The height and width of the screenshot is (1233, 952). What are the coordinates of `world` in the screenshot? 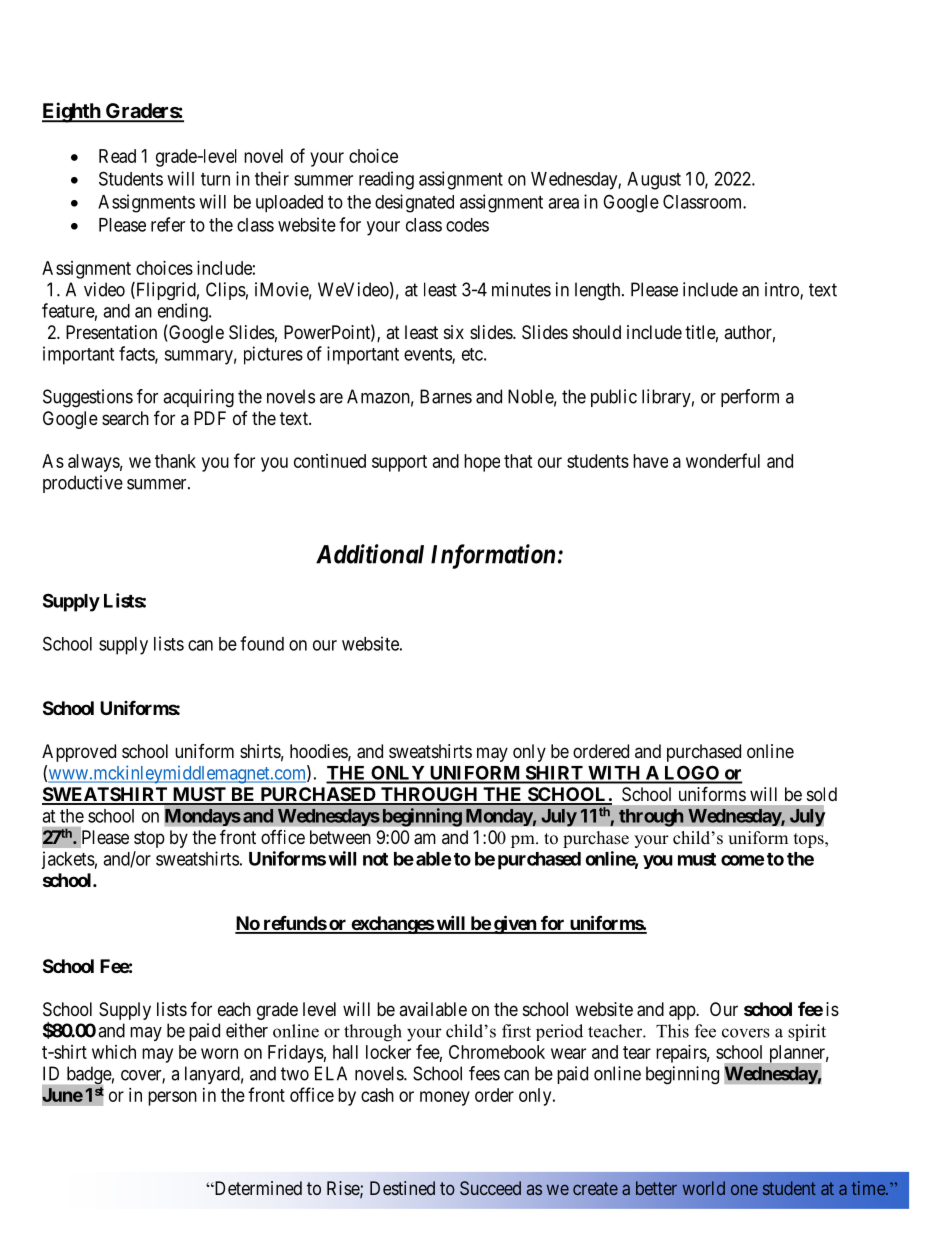 It's located at (704, 1188).
